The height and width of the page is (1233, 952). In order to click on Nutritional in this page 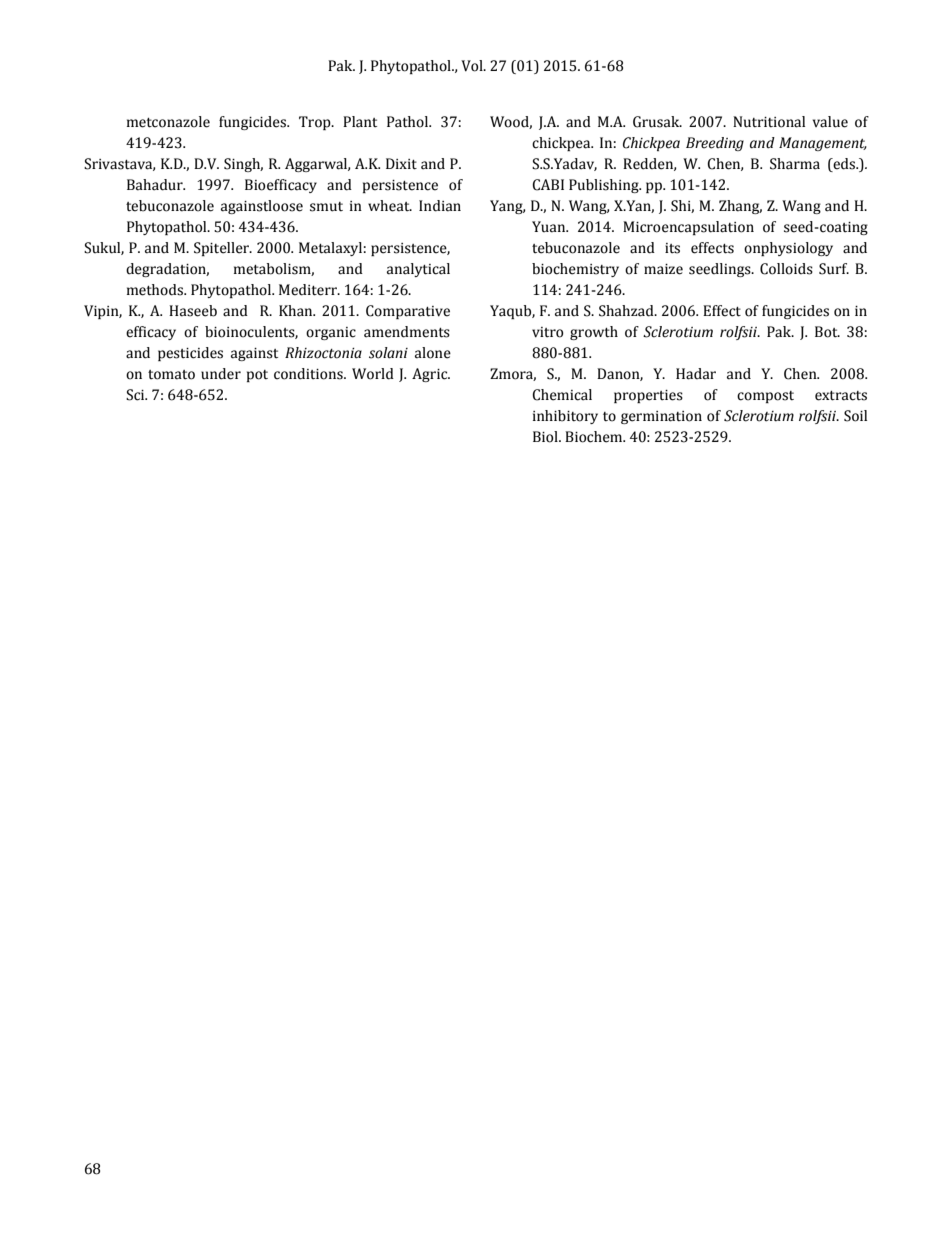, I will do `click(769, 122)`.
